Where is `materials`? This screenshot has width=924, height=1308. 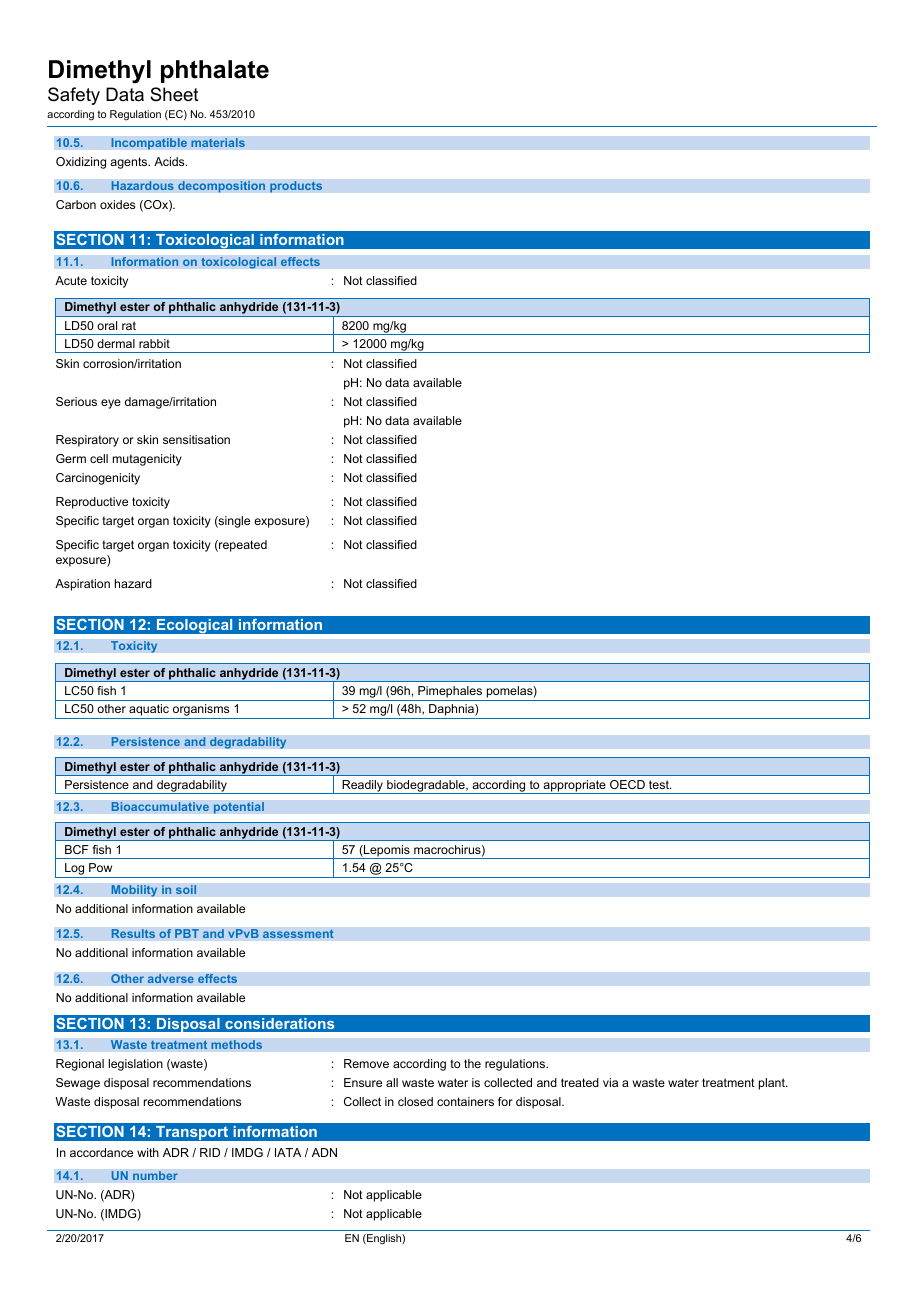 materials is located at coordinates (218, 143).
